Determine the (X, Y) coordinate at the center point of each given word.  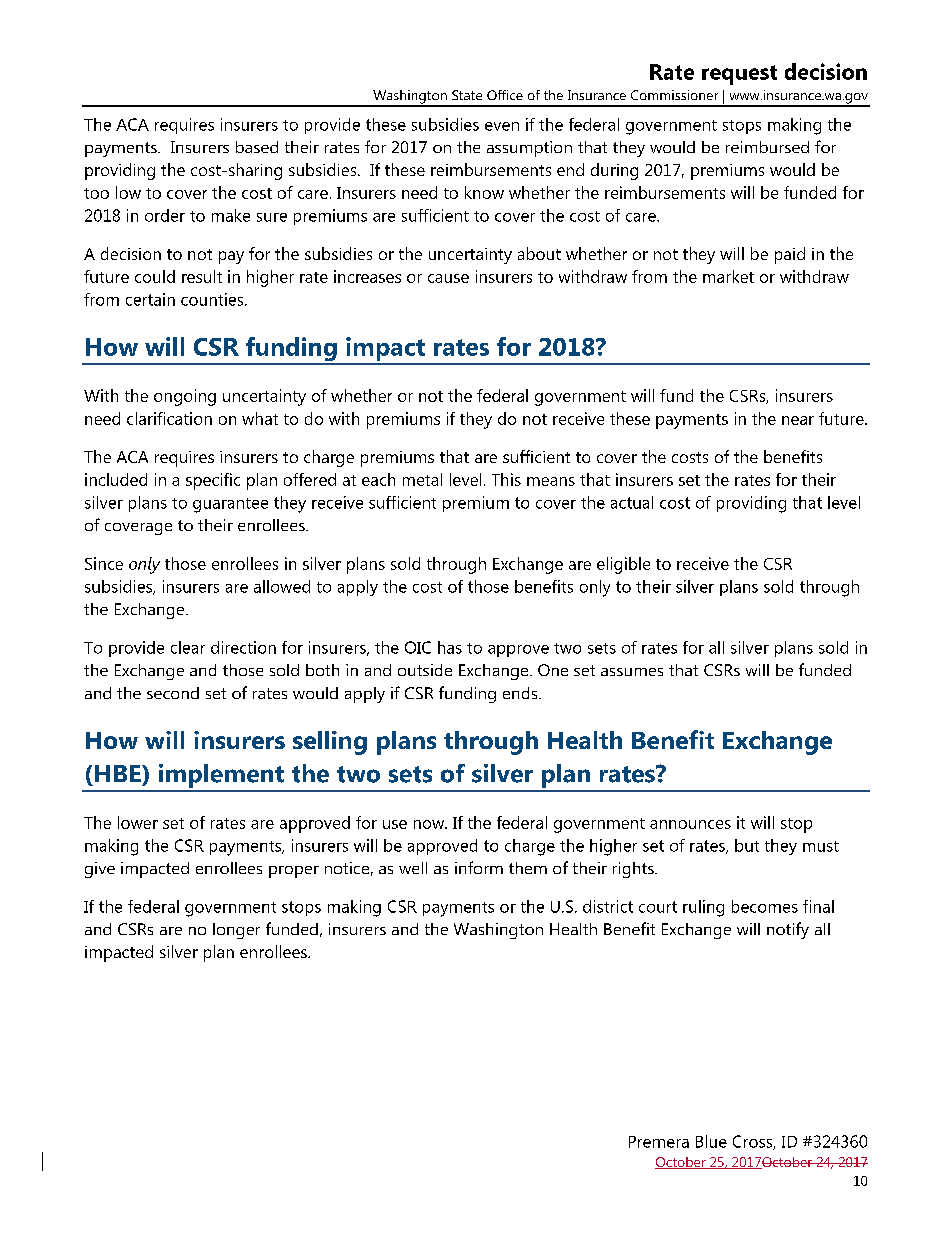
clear (188, 647)
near (798, 420)
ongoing (185, 397)
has (450, 647)
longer (236, 931)
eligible (623, 565)
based (257, 147)
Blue (711, 1141)
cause (448, 278)
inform (479, 867)
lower (138, 822)
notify (788, 930)
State (467, 95)
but (747, 845)
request (739, 75)
